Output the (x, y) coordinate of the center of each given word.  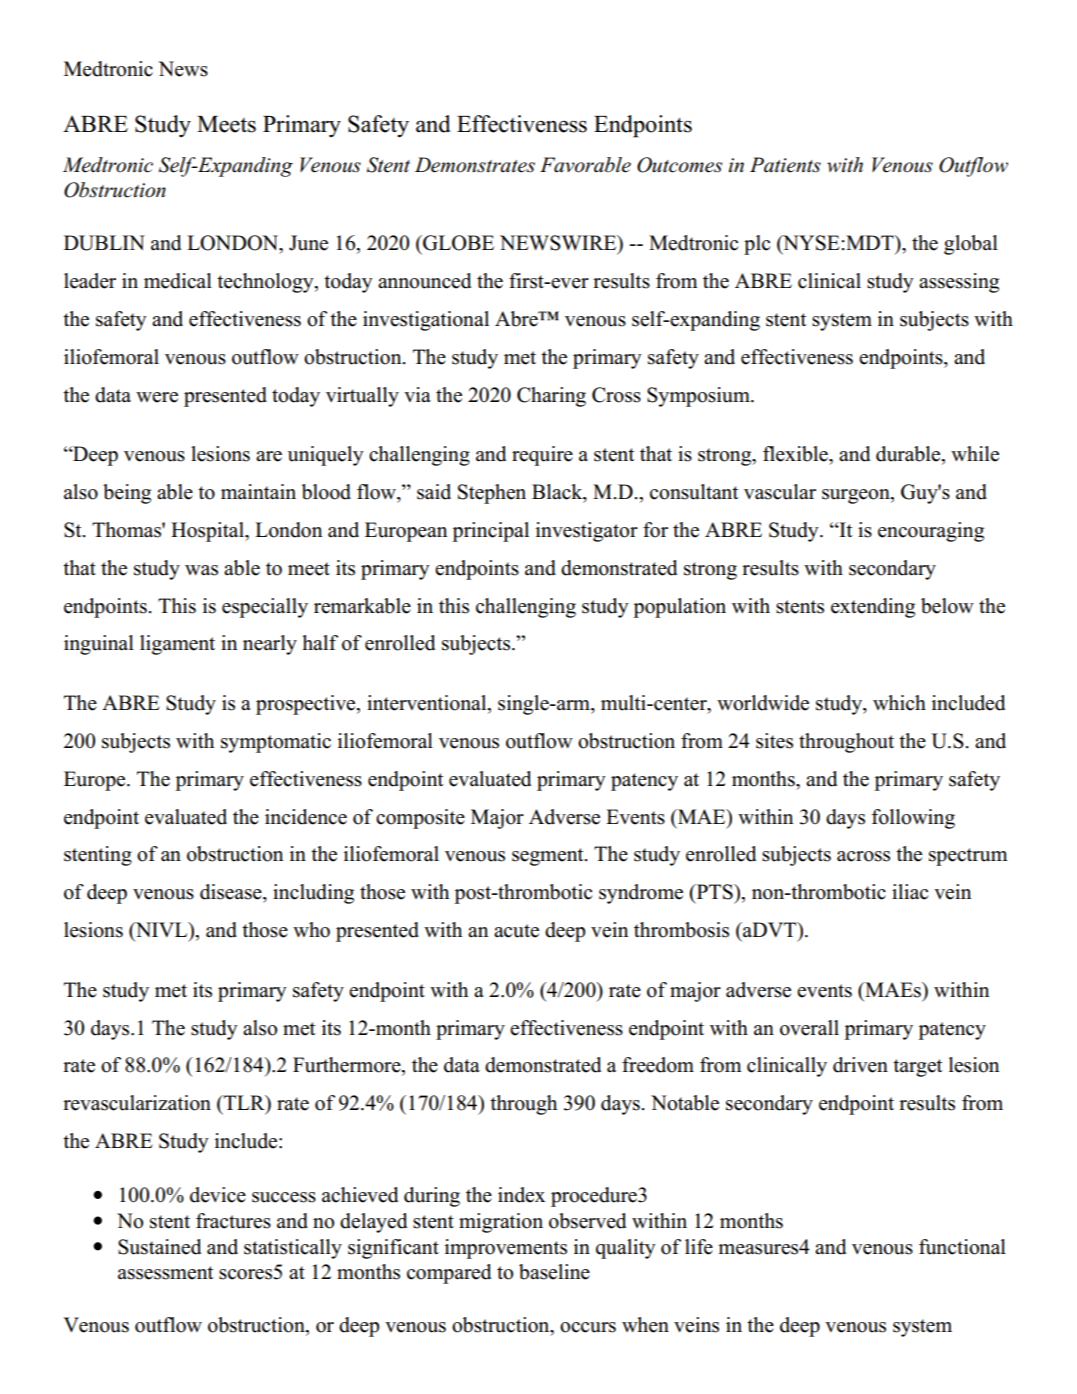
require (542, 456)
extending (873, 608)
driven (860, 1065)
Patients (785, 165)
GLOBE (457, 243)
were (157, 397)
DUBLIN (104, 243)
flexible (796, 454)
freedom (658, 1065)
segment (549, 857)
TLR (244, 1104)
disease (232, 892)
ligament (177, 645)
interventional (428, 704)
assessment (166, 1273)
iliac (910, 892)
